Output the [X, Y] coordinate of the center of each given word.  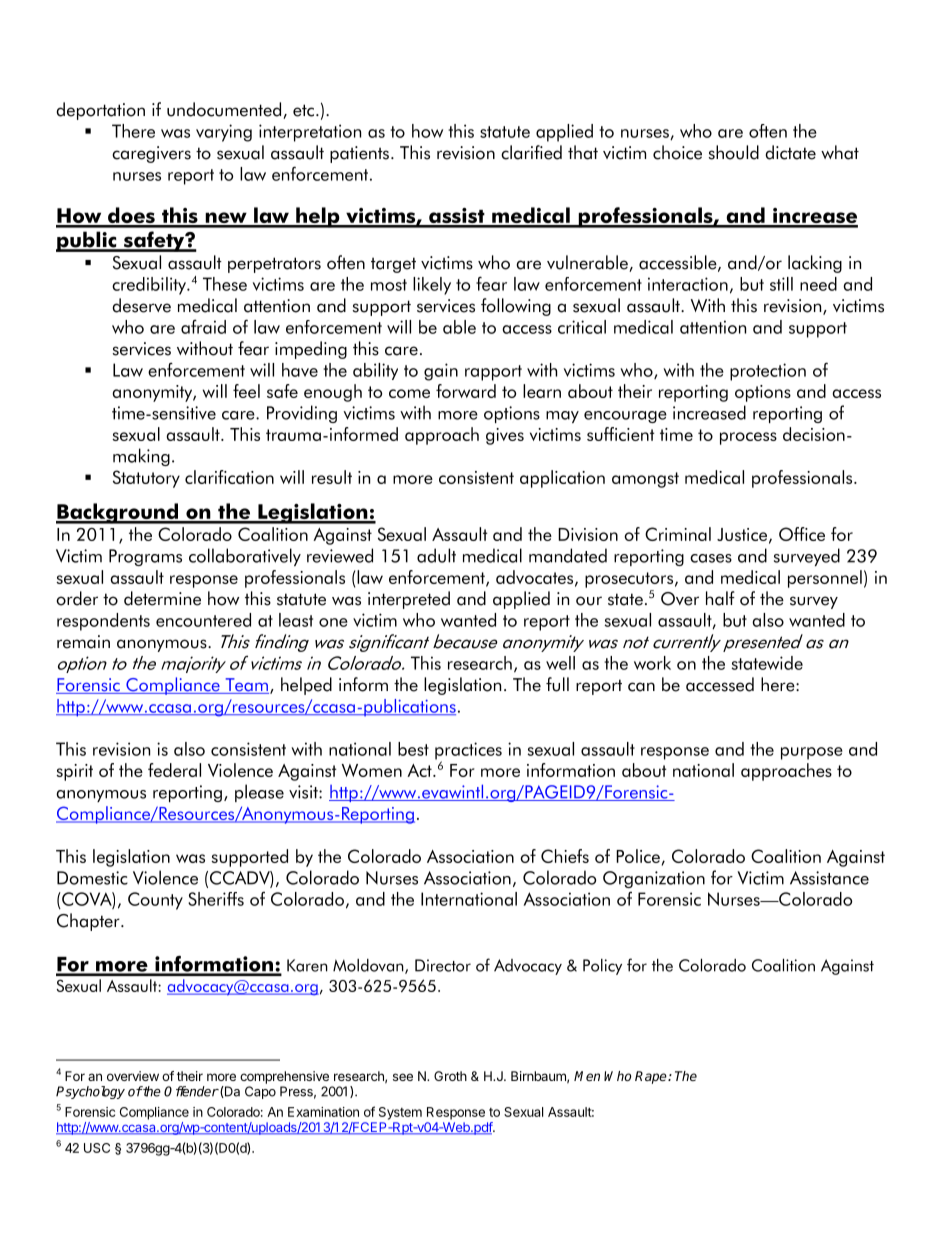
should [734, 152]
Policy [602, 967]
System [400, 1113]
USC [97, 1148]
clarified [531, 152]
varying [224, 133]
